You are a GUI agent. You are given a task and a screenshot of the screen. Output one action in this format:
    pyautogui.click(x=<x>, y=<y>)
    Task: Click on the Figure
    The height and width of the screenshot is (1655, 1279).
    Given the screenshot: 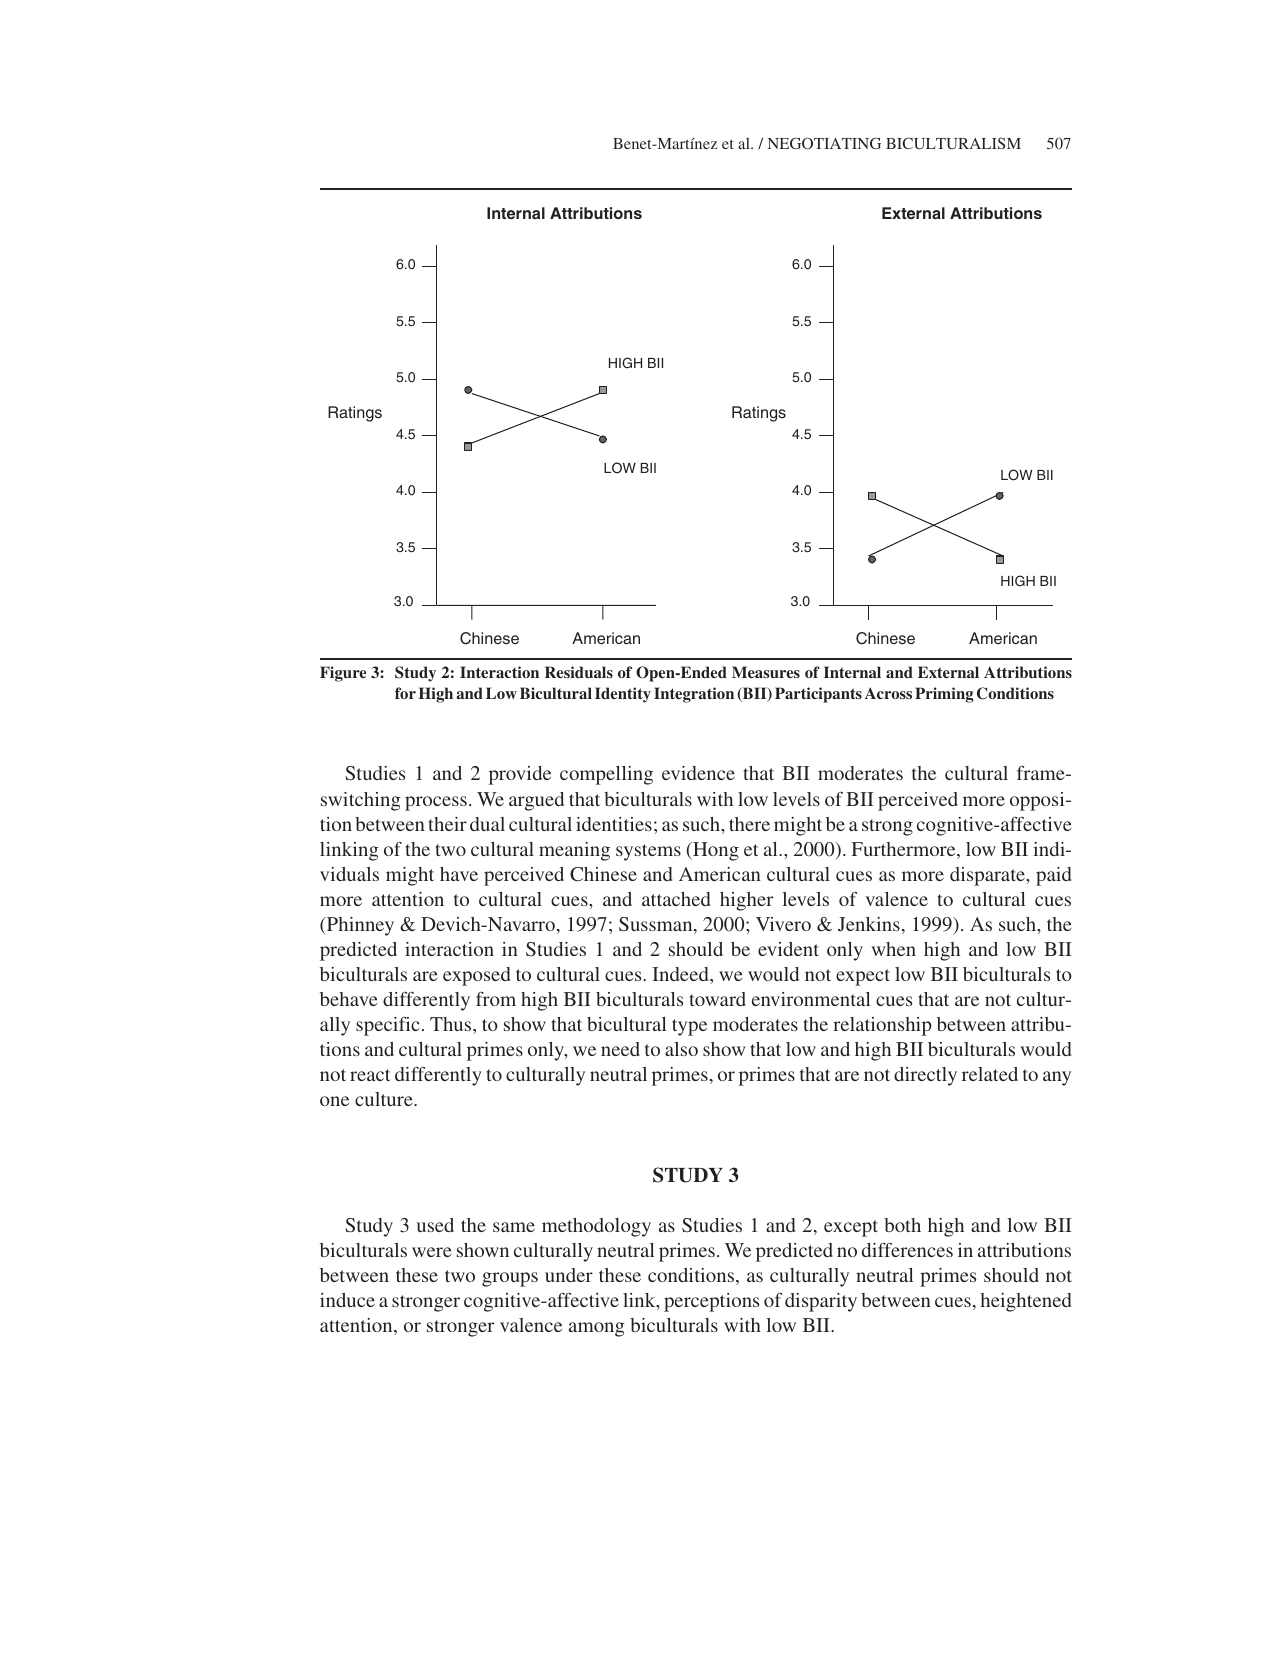 What is the action you would take?
    pyautogui.click(x=343, y=674)
